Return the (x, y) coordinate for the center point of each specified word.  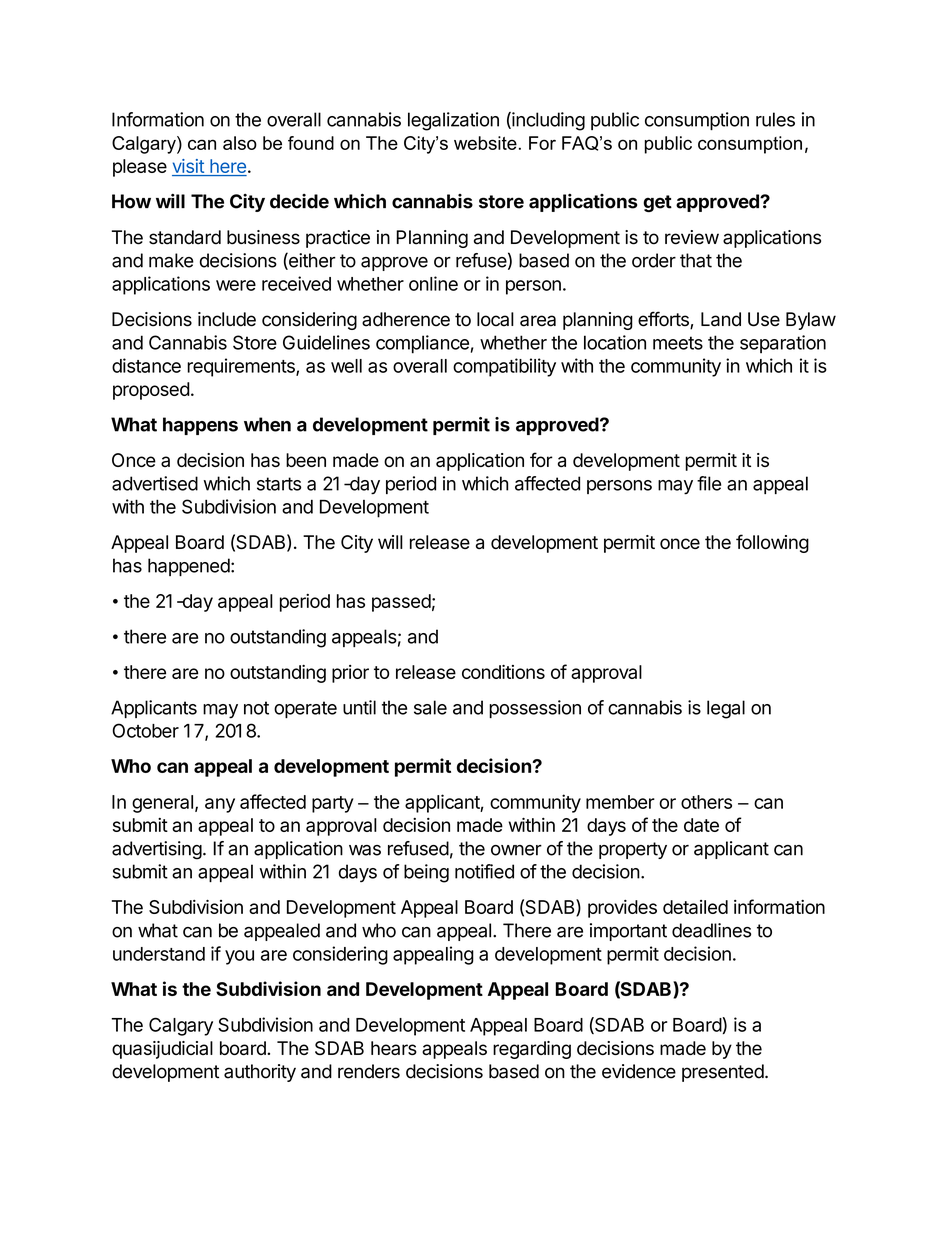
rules (775, 119)
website (485, 143)
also (240, 143)
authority (260, 1073)
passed (401, 603)
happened (189, 567)
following (772, 543)
